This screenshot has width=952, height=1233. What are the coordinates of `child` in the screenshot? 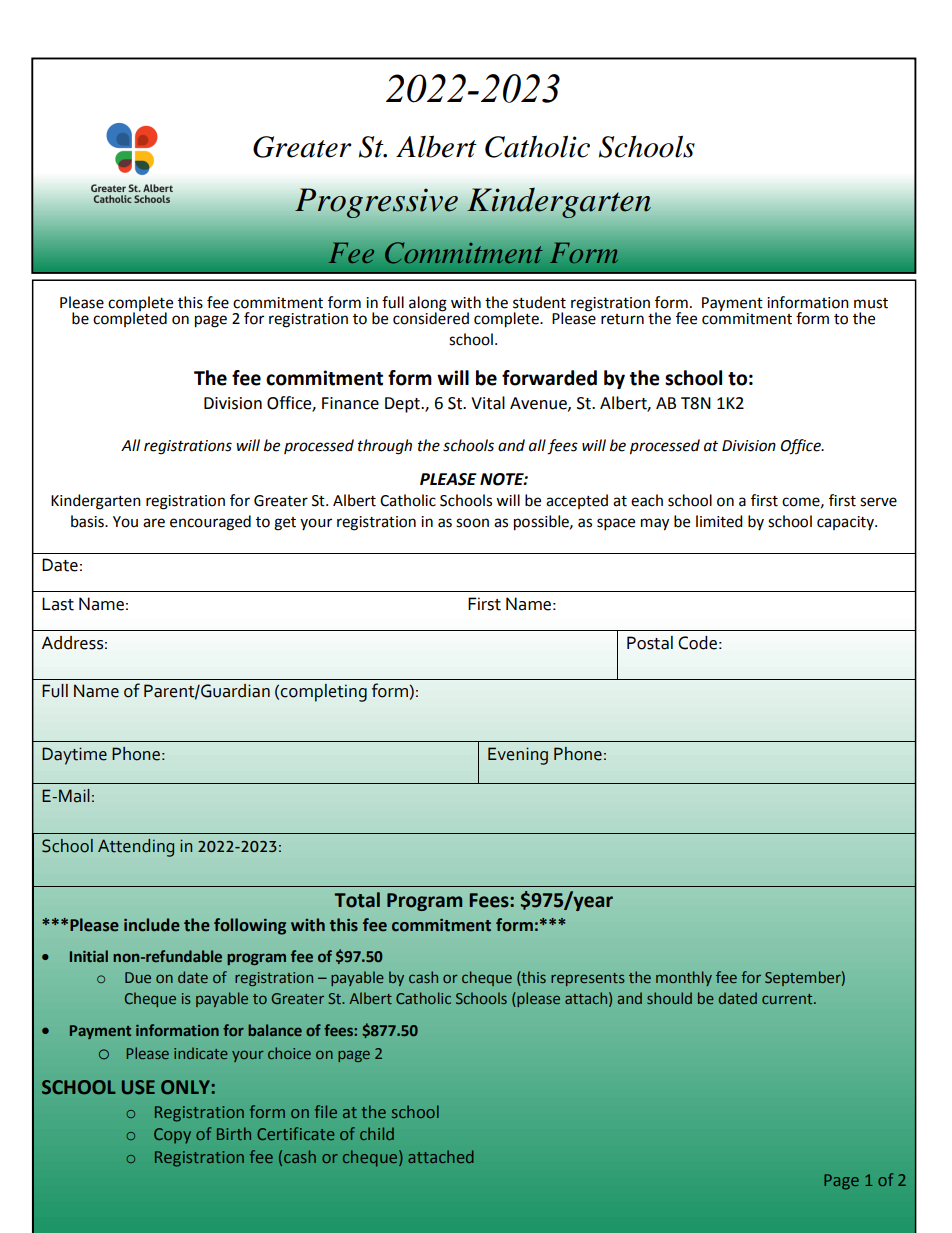 It's located at (377, 1133).
